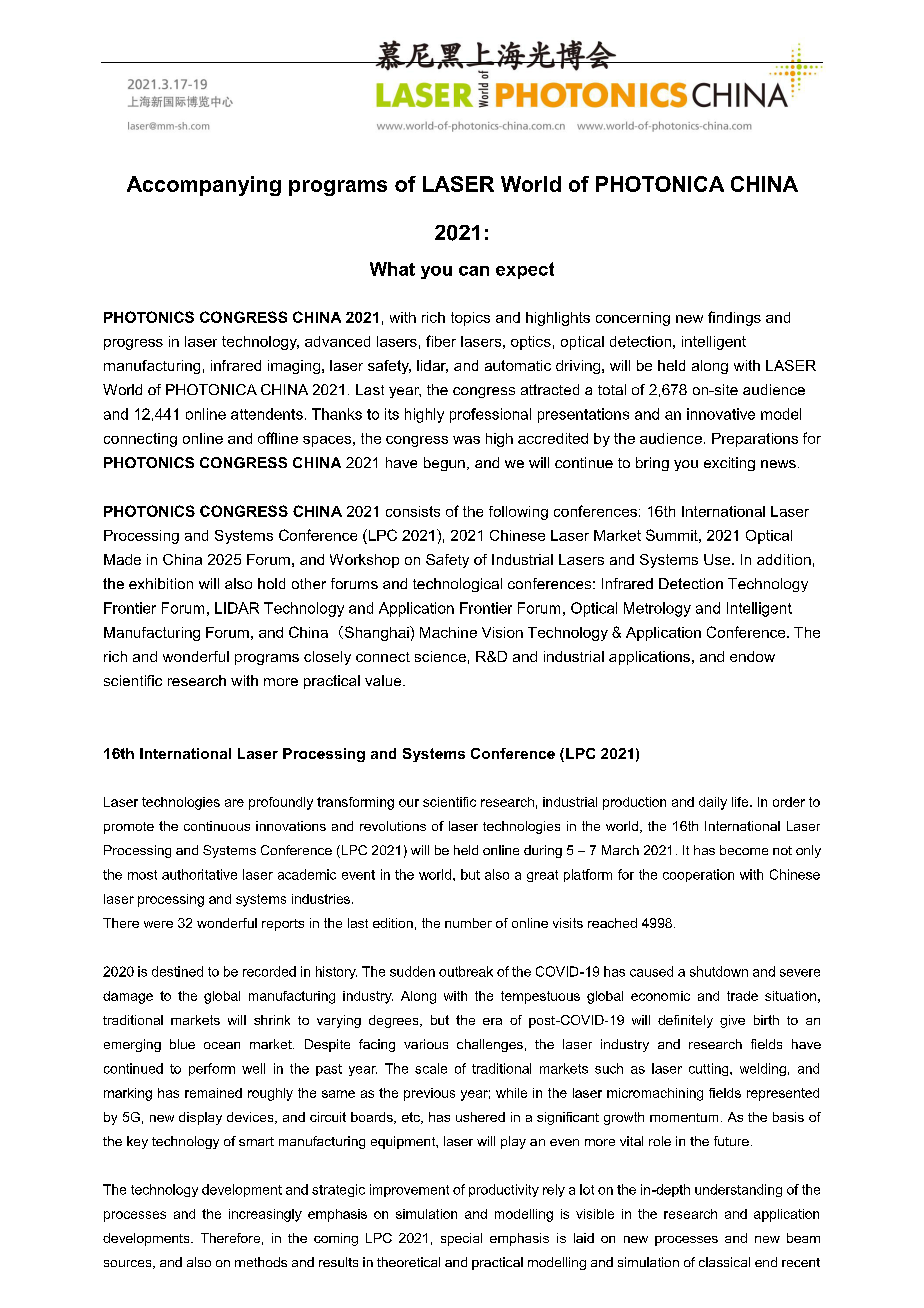 The image size is (924, 1308). I want to click on profoundly, so click(281, 803).
